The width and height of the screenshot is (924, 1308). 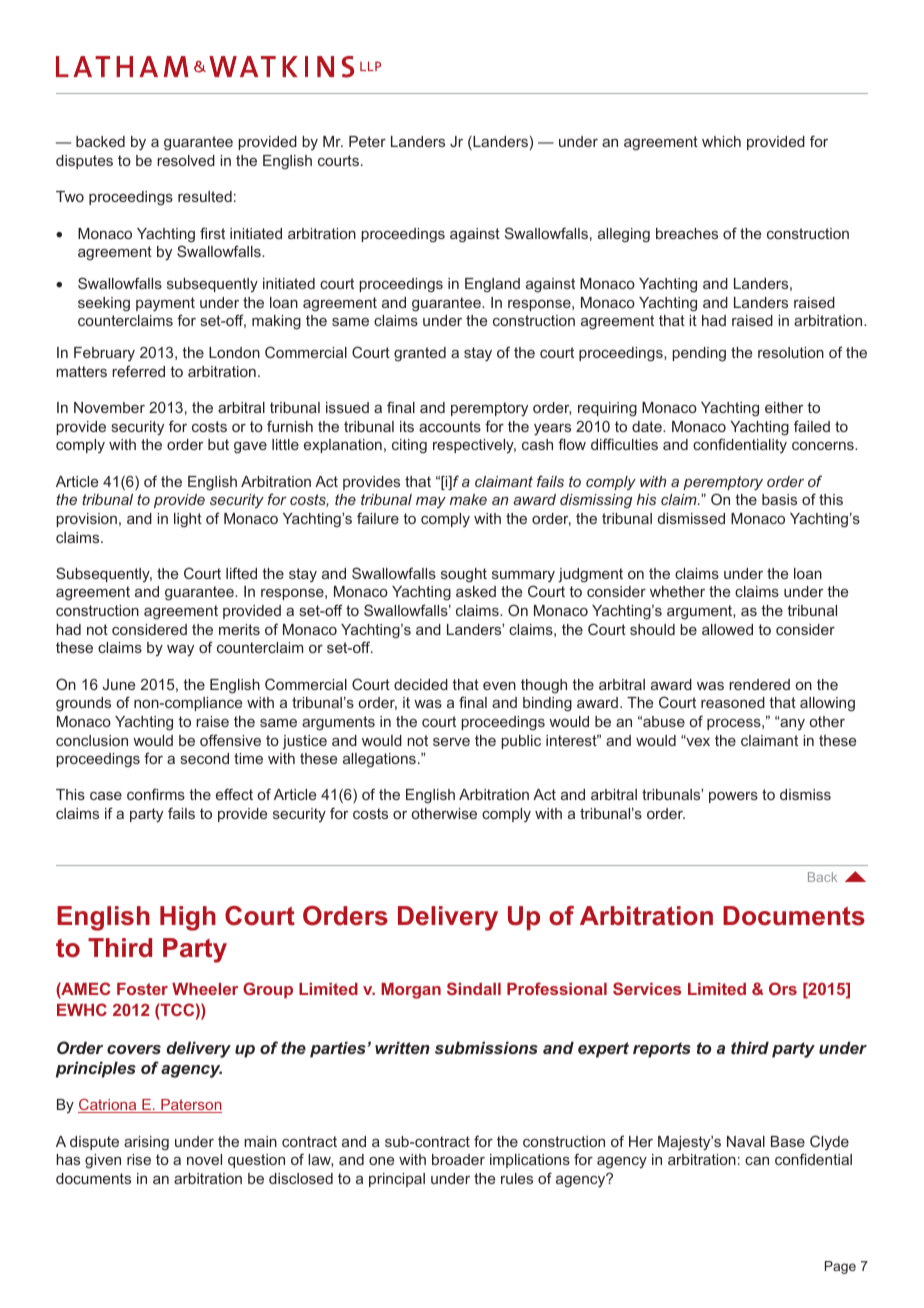 I want to click on powers, so click(x=733, y=797).
